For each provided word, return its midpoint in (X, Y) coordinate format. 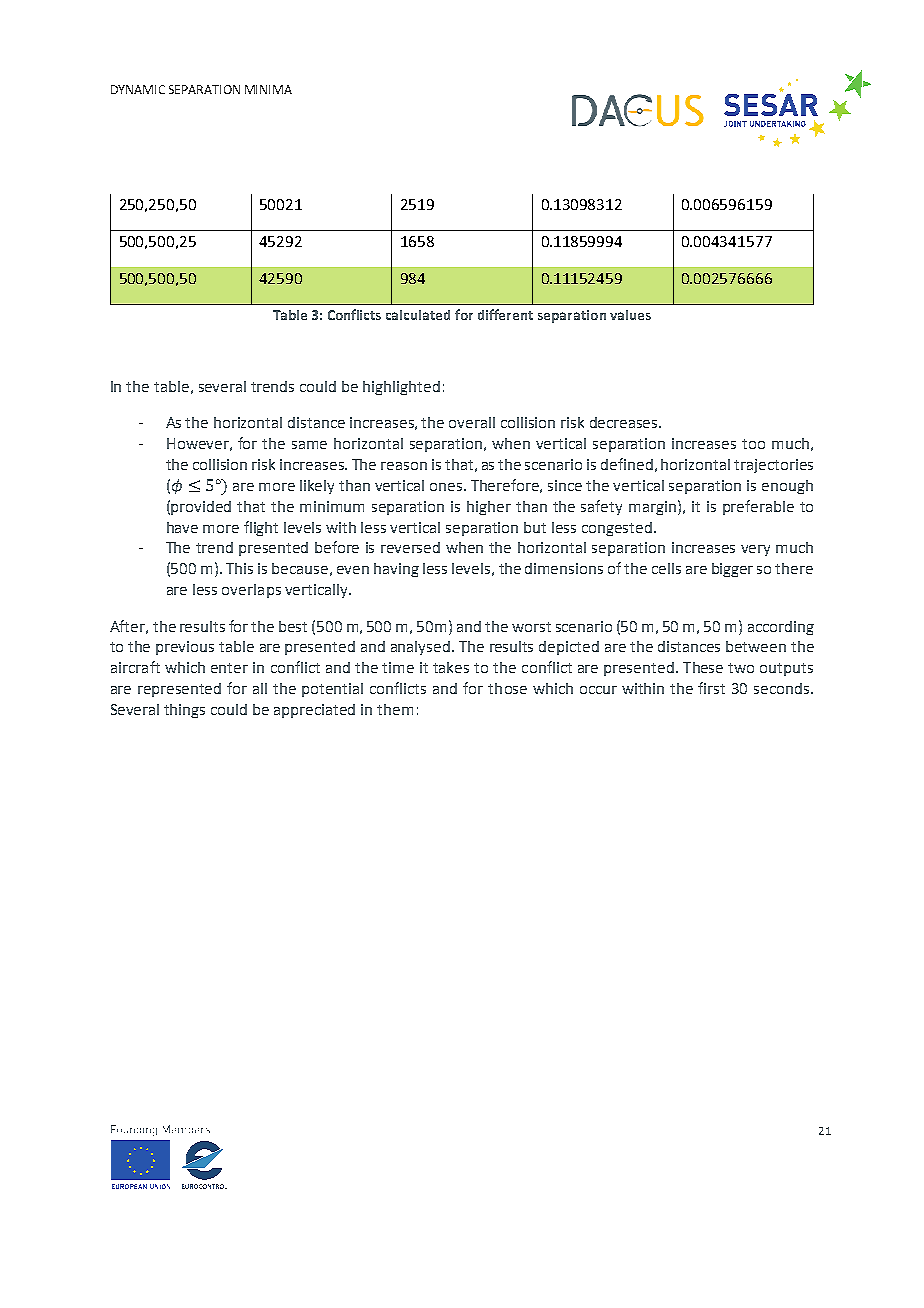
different (505, 314)
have (182, 527)
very (755, 550)
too (753, 444)
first (711, 688)
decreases (625, 422)
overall (472, 422)
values (630, 315)
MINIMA (268, 89)
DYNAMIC (138, 89)
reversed (410, 547)
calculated (418, 315)
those (507, 688)
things (184, 711)
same (309, 445)
